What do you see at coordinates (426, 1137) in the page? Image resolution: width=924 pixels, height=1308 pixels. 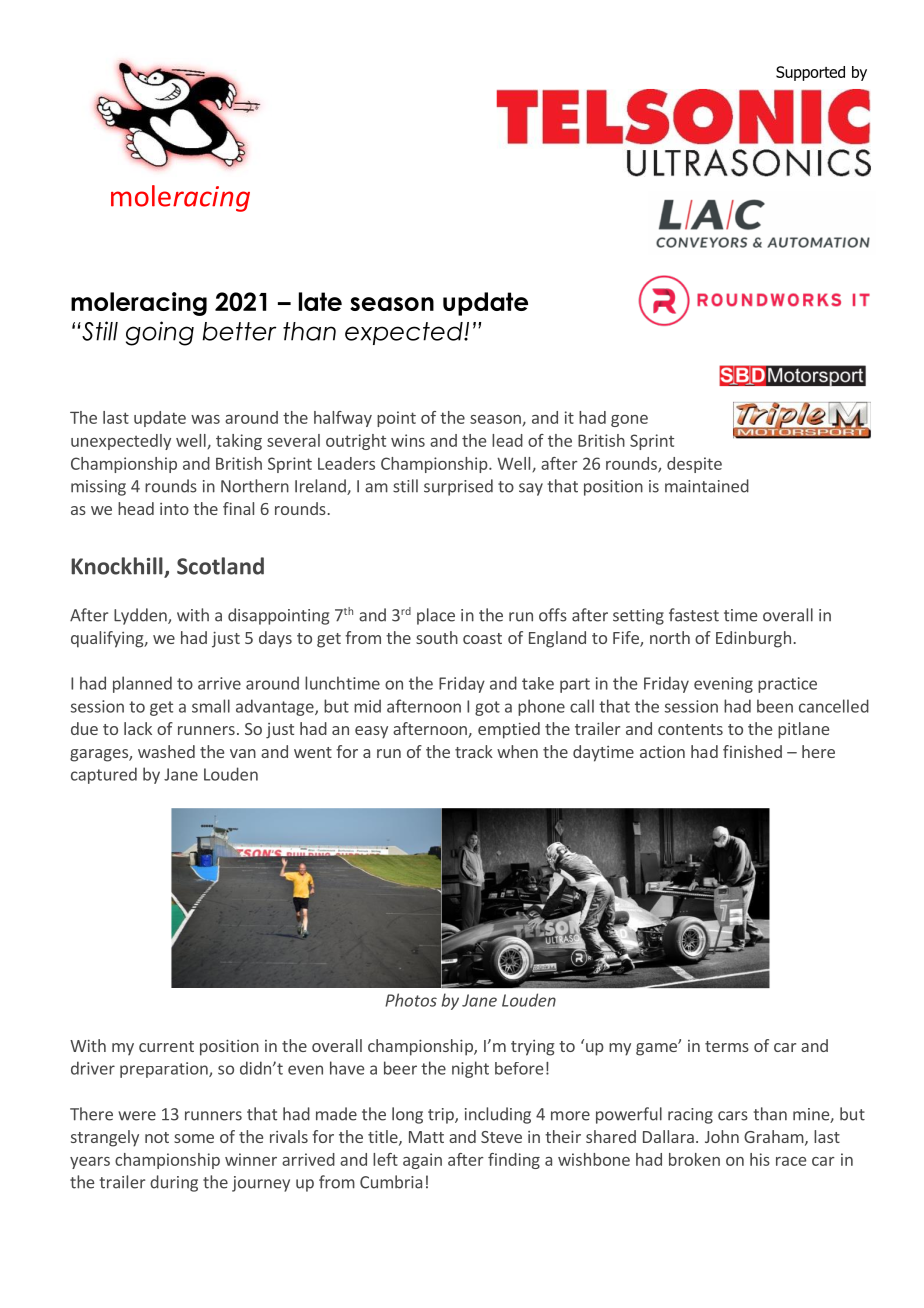 I see `Matt` at bounding box center [426, 1137].
